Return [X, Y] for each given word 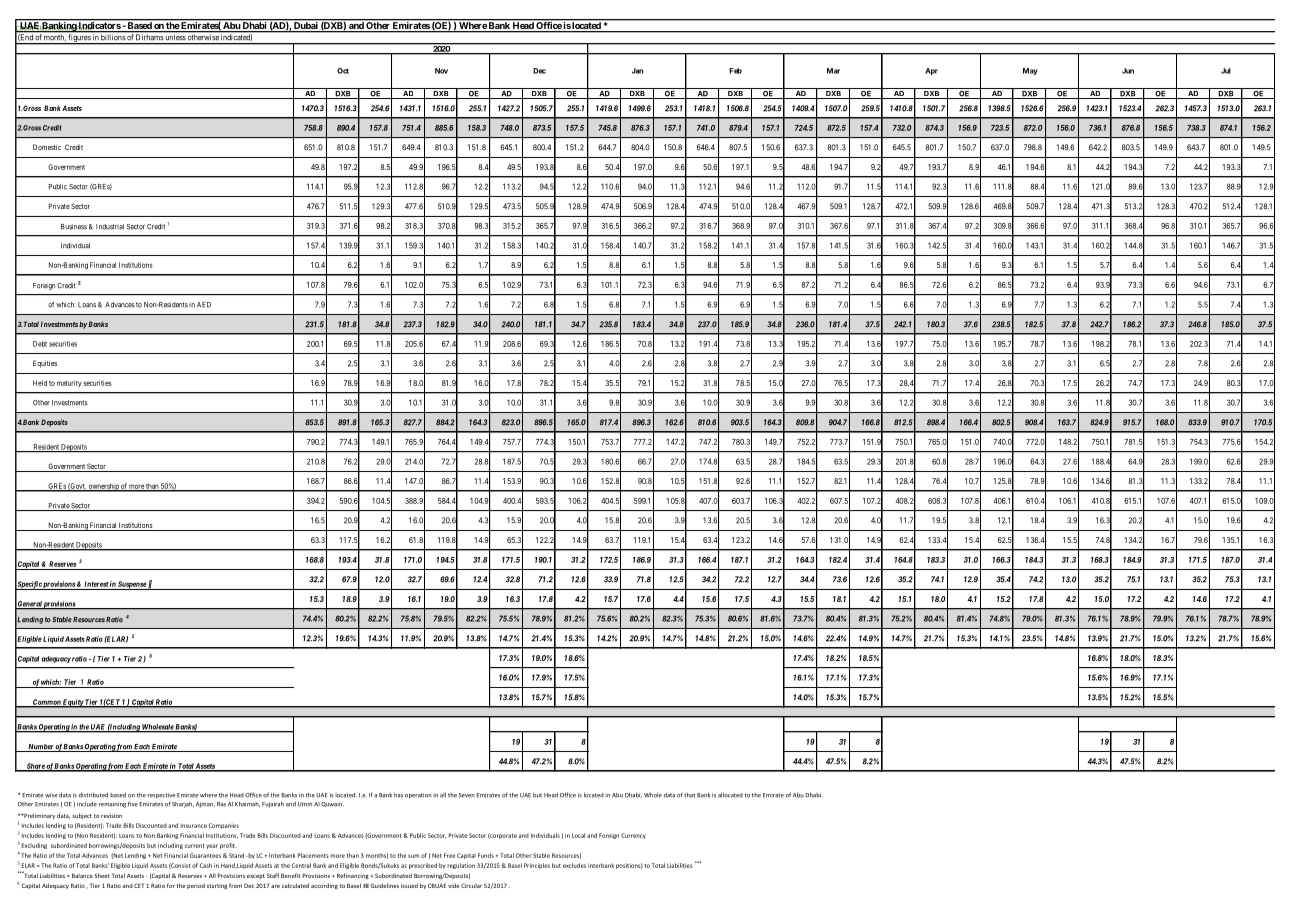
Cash [206, 865]
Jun [1128, 71]
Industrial [110, 227]
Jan [637, 71]
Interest [96, 584]
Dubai [306, 27]
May [1030, 71]
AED [204, 305]
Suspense [132, 585]
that [689, 795]
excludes [574, 865]
